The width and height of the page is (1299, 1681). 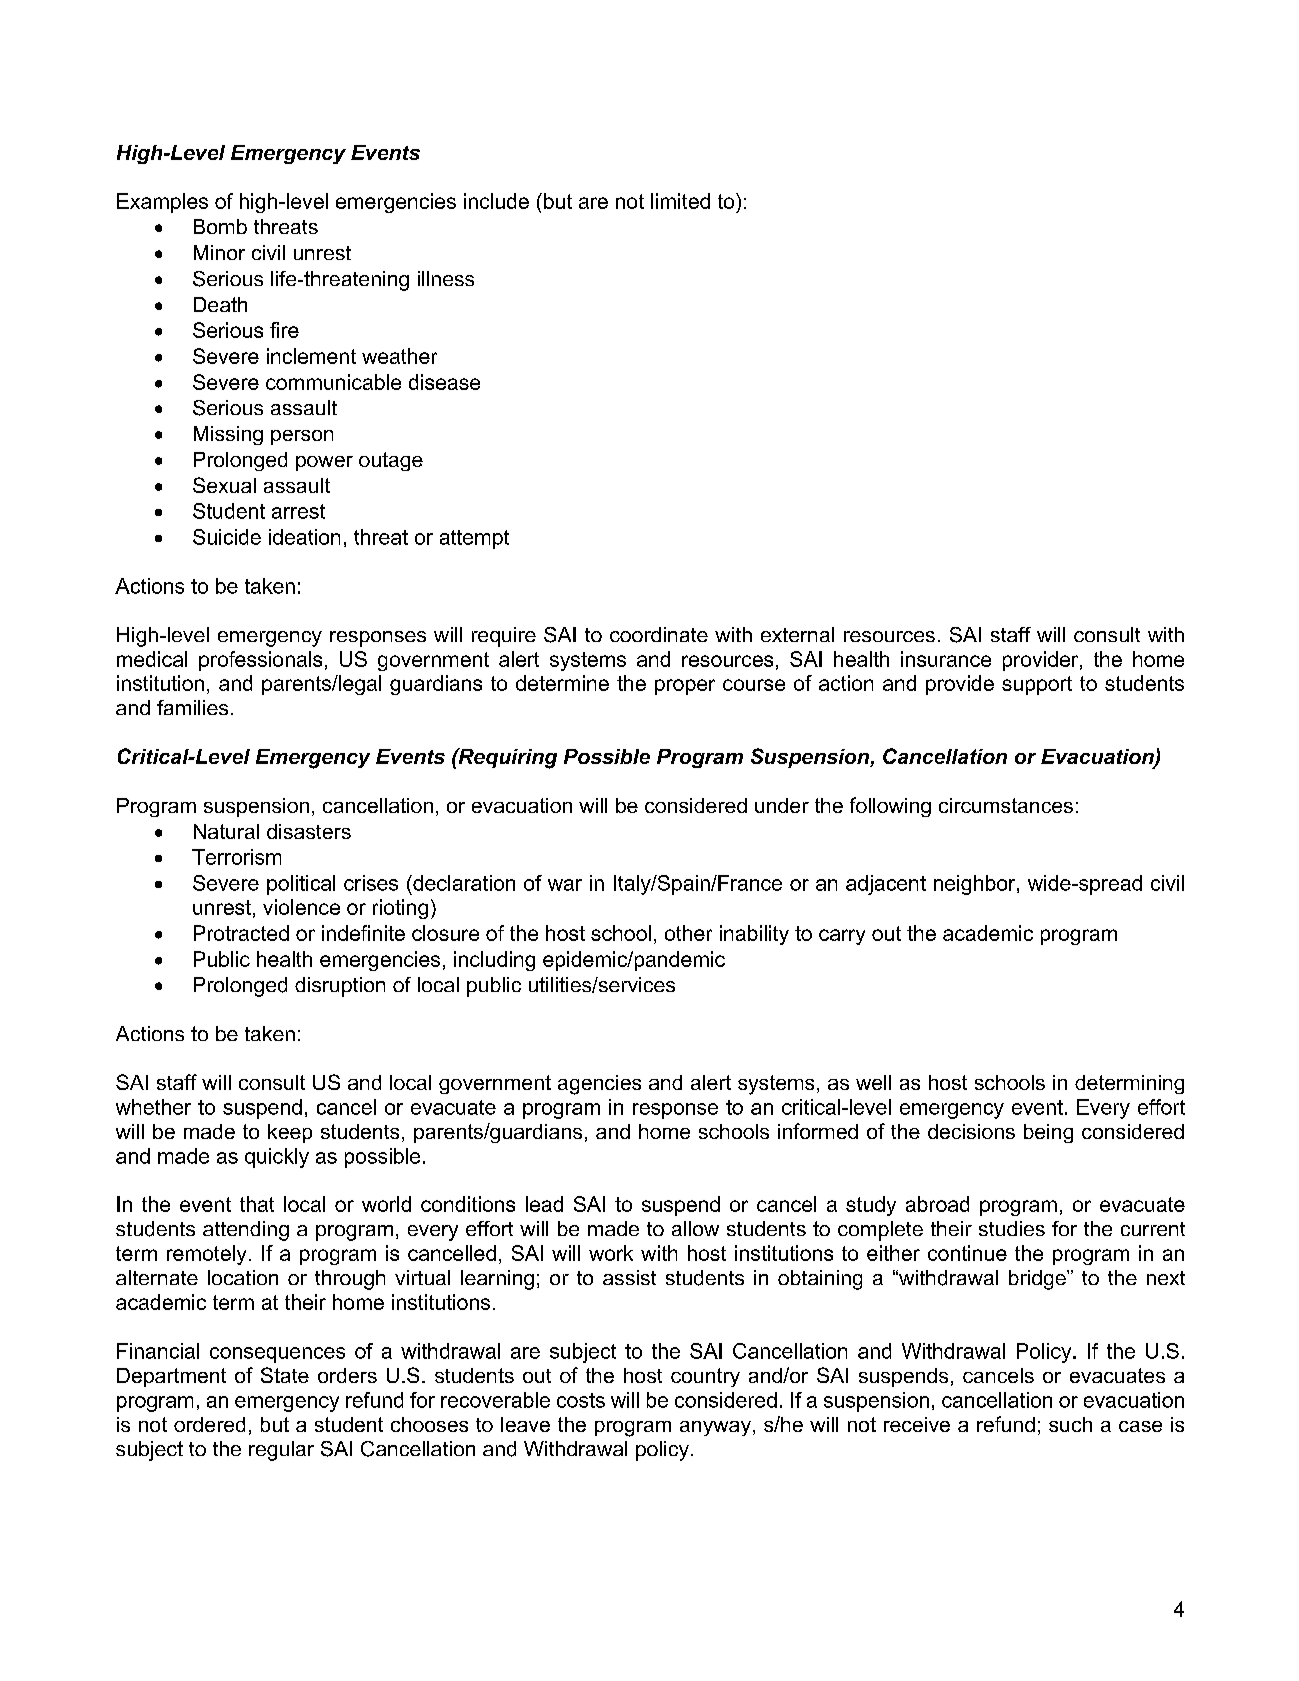 I want to click on quickly, so click(x=277, y=1158).
